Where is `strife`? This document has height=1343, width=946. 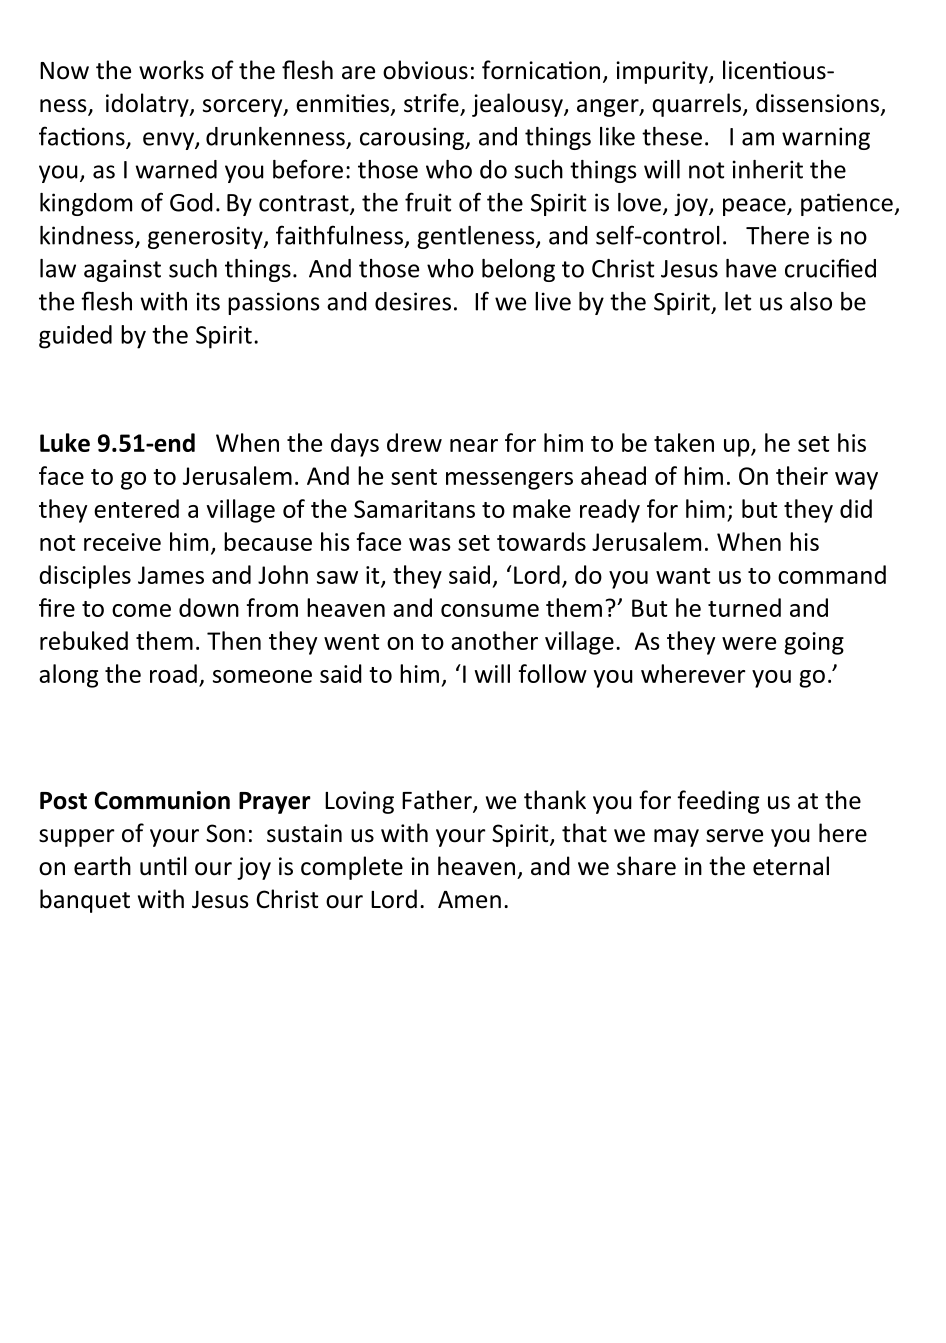 strife is located at coordinates (432, 104).
